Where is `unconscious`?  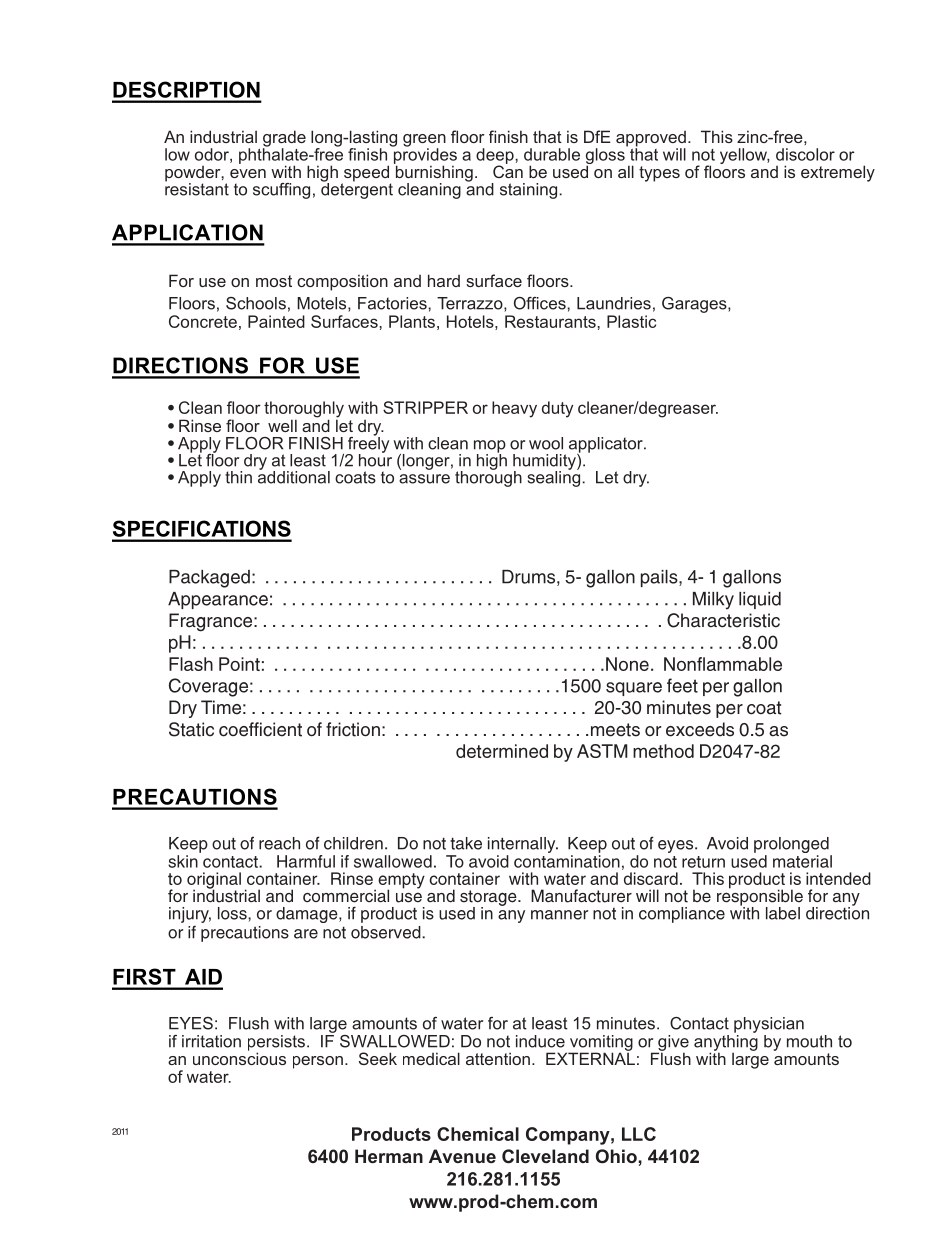
unconscious is located at coordinates (239, 1057).
